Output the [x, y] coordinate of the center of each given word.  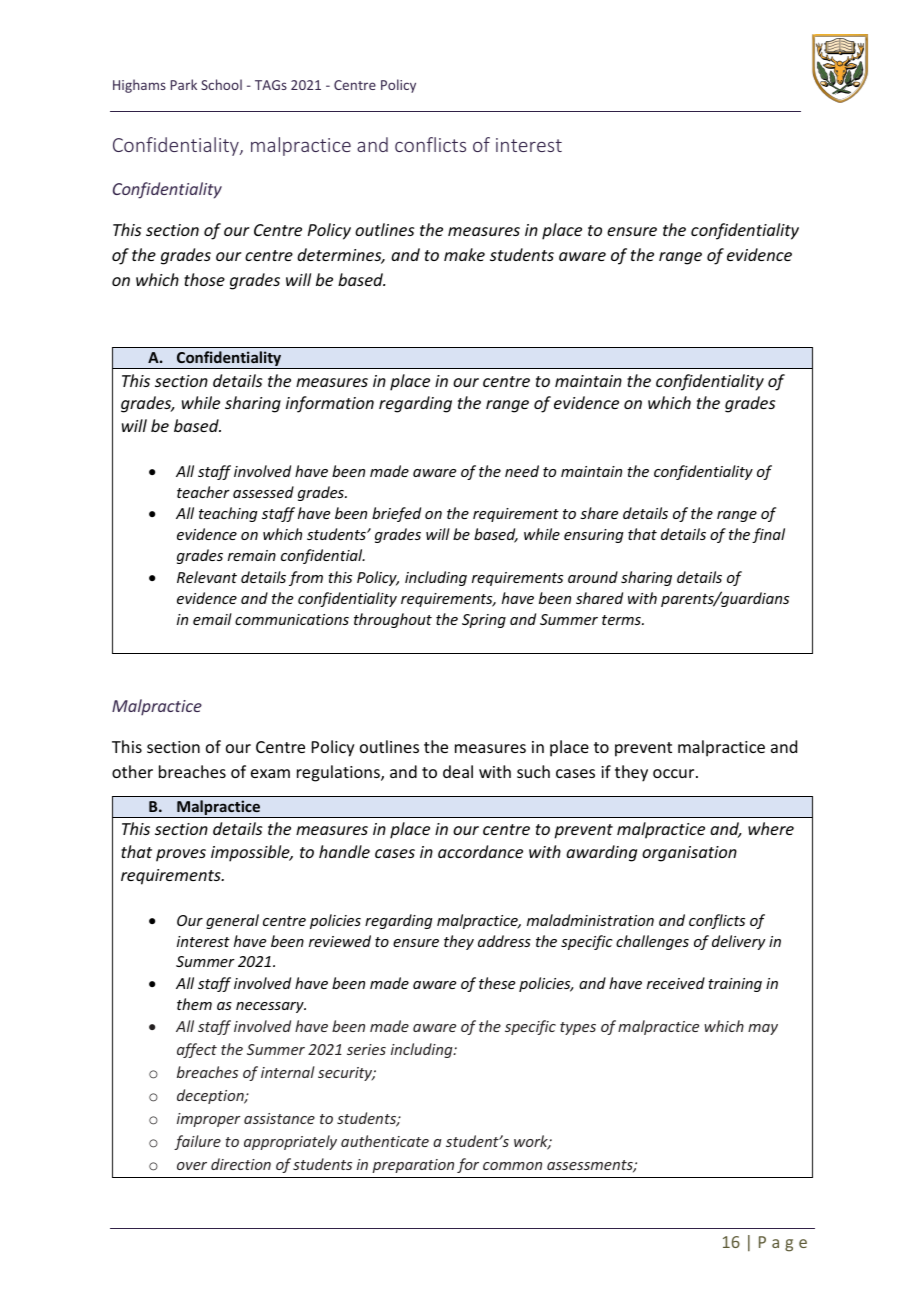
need [522, 471]
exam [270, 773]
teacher [203, 492]
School [221, 84]
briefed [396, 514]
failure [197, 1142]
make [464, 254]
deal [458, 771]
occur [675, 773]
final [768, 535]
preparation [413, 1166]
